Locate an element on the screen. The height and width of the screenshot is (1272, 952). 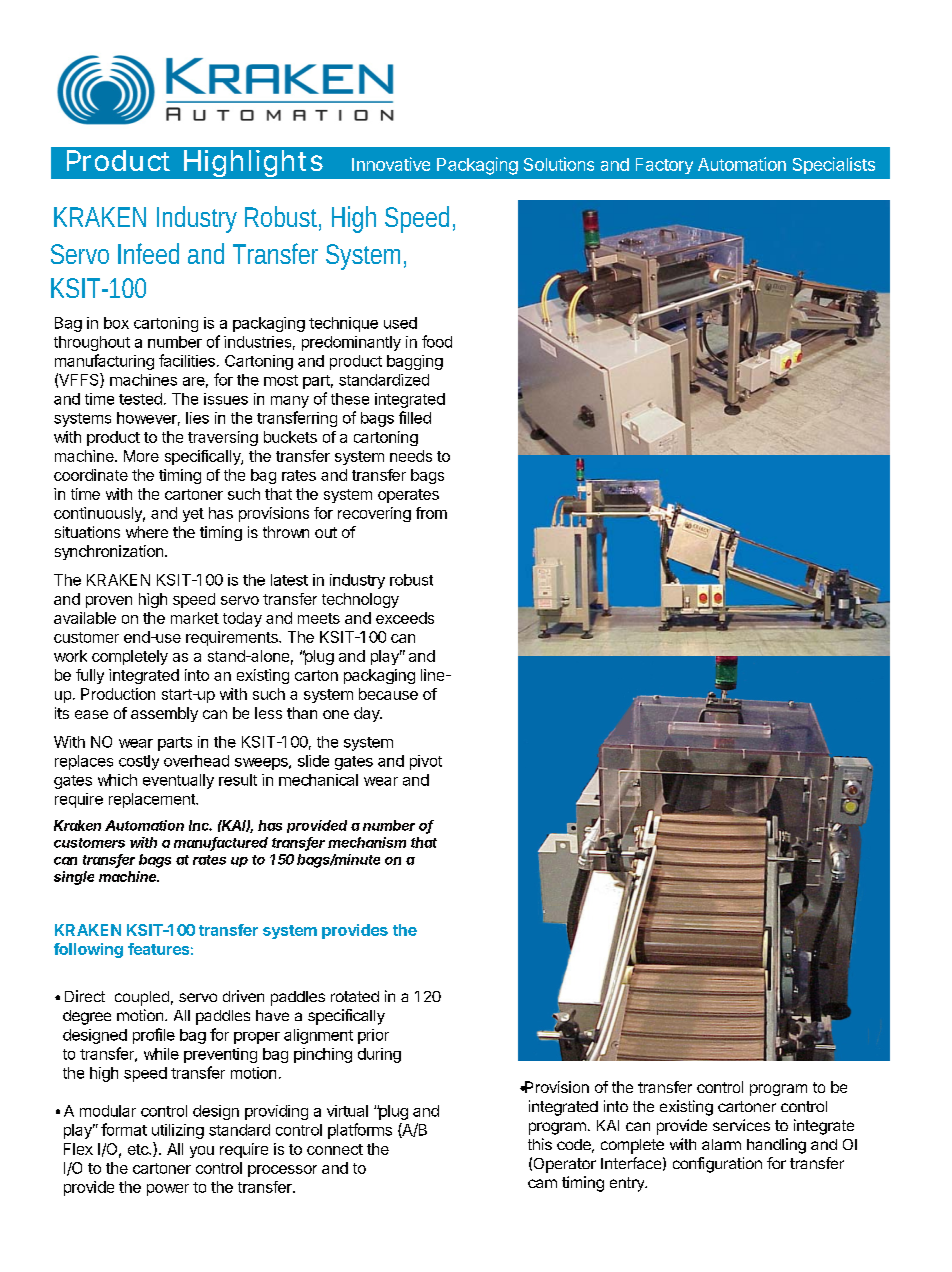
pivot is located at coordinates (426, 762).
